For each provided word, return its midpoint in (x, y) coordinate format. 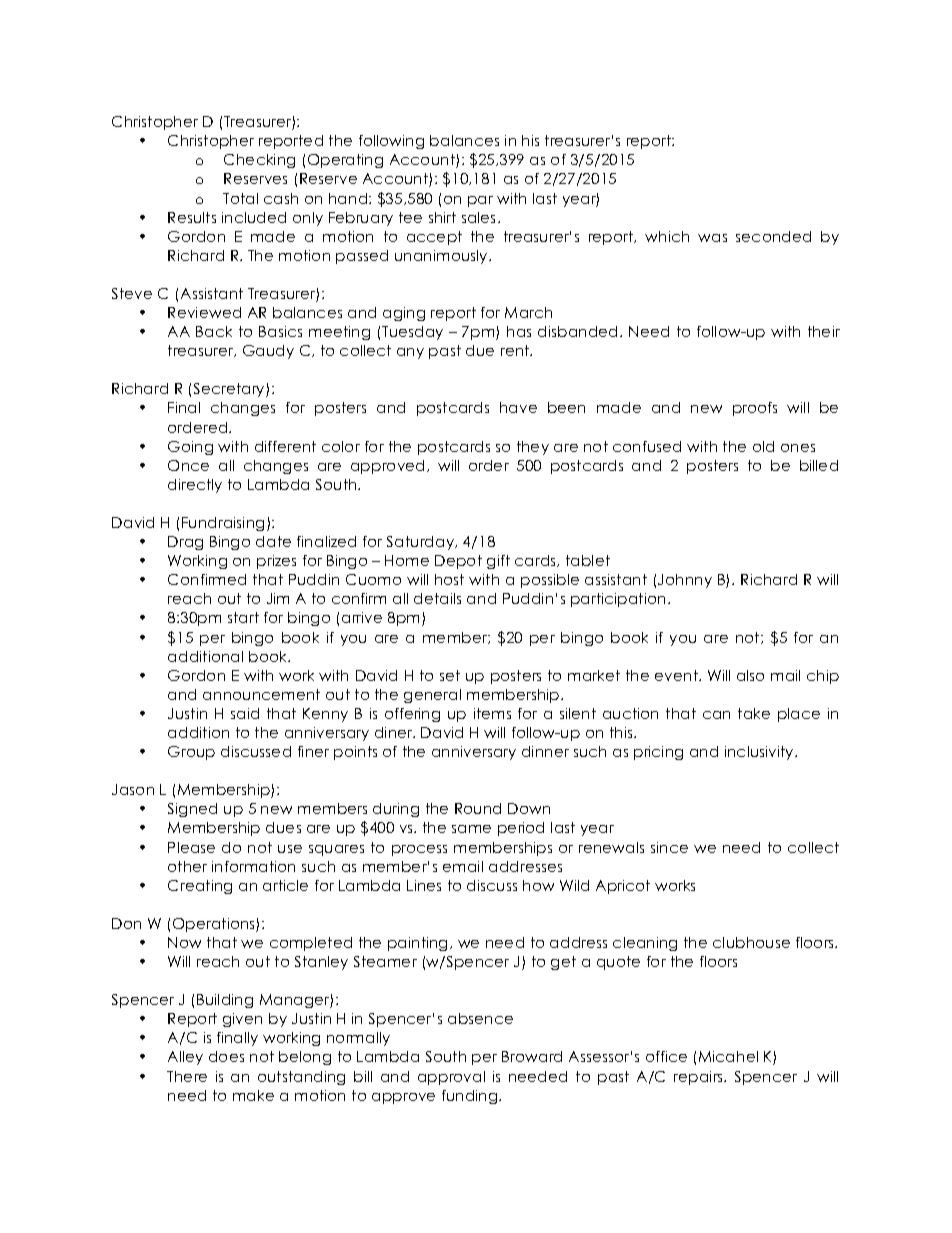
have (518, 407)
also (750, 675)
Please (191, 847)
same (471, 829)
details (437, 598)
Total (240, 198)
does (226, 1056)
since (669, 847)
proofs (755, 409)
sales (480, 217)
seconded (773, 236)
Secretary (230, 390)
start (243, 617)
